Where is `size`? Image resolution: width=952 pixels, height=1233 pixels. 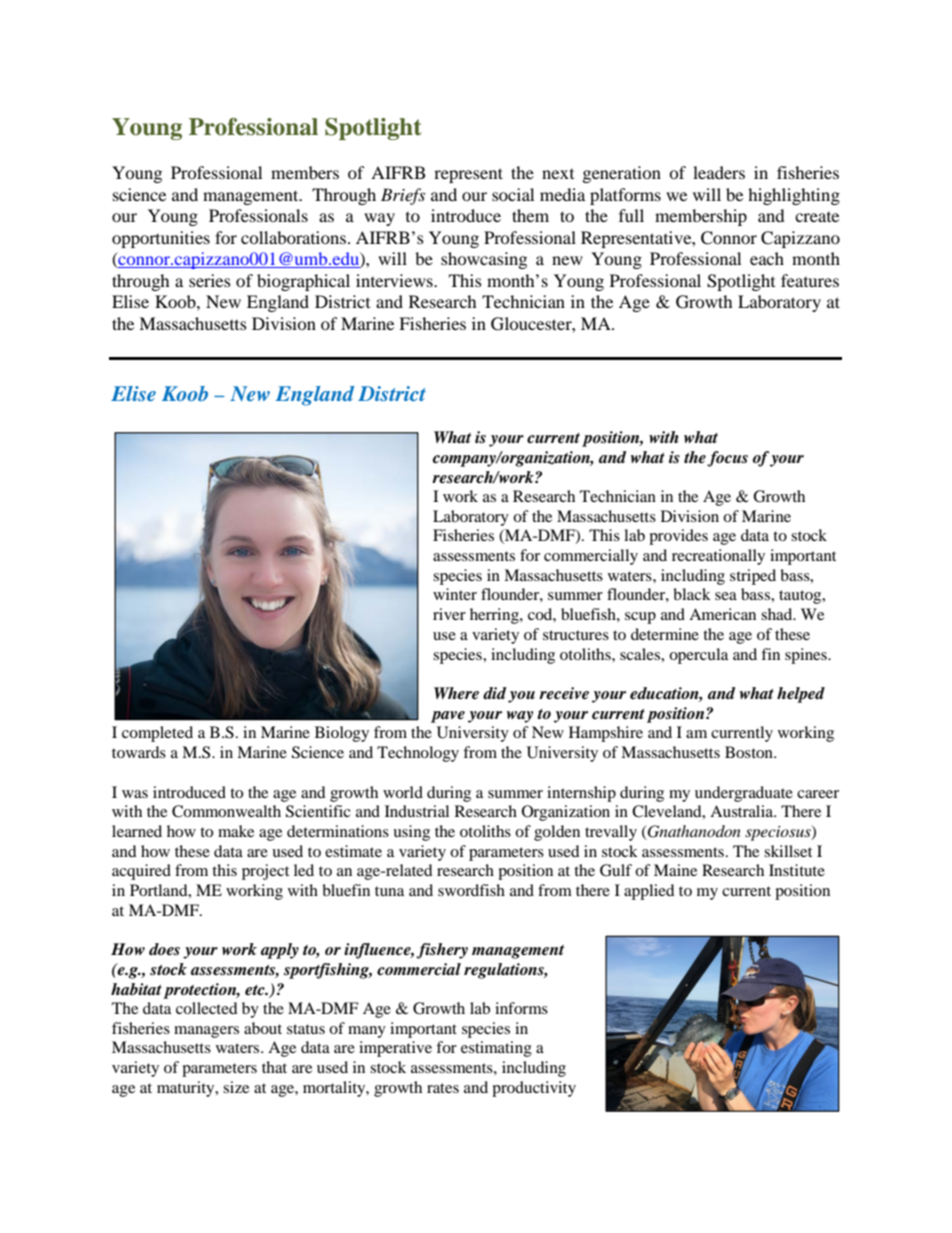
size is located at coordinates (236, 1087).
